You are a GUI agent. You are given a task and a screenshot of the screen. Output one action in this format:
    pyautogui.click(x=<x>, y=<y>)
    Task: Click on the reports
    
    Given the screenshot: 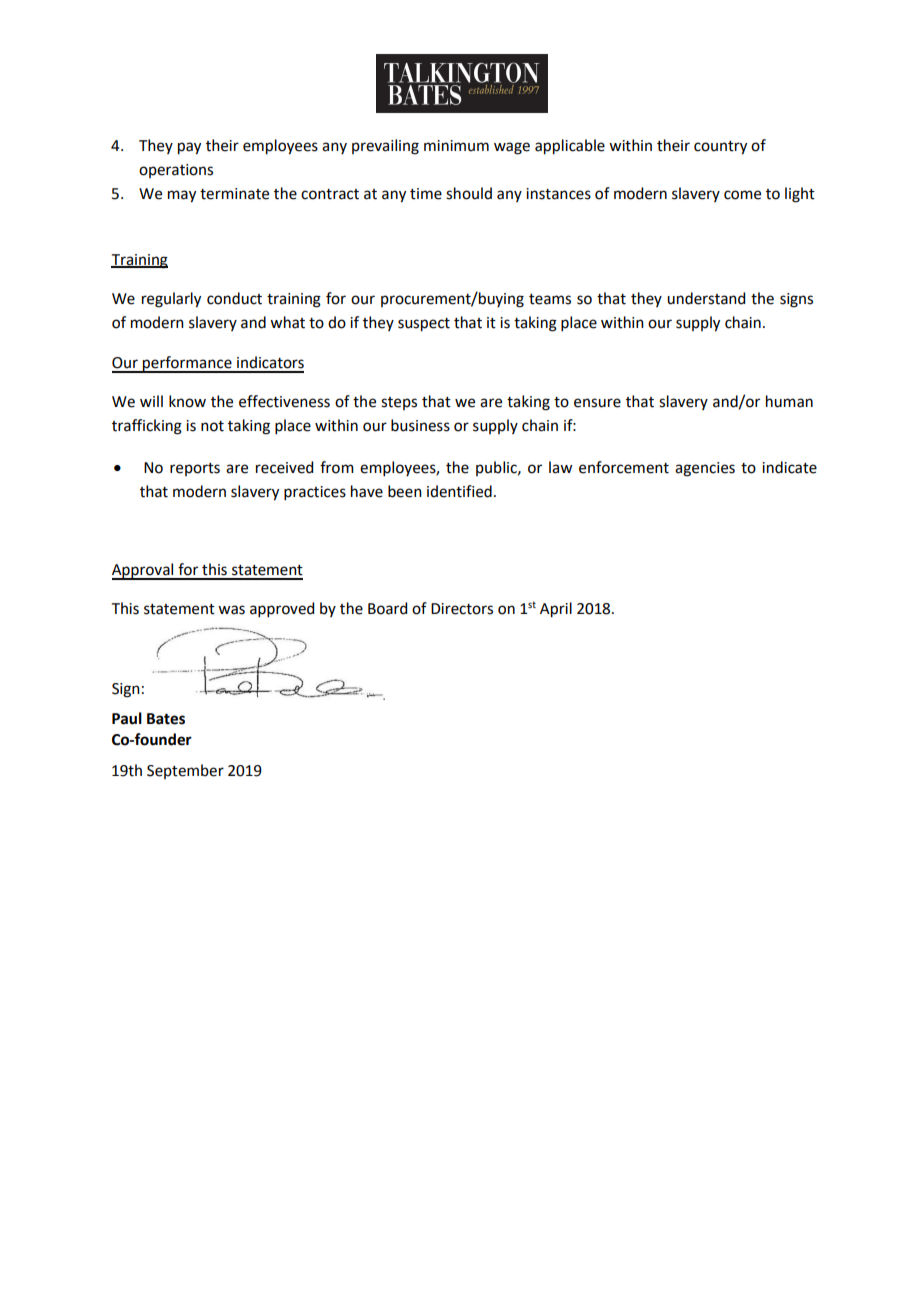 What is the action you would take?
    pyautogui.click(x=195, y=469)
